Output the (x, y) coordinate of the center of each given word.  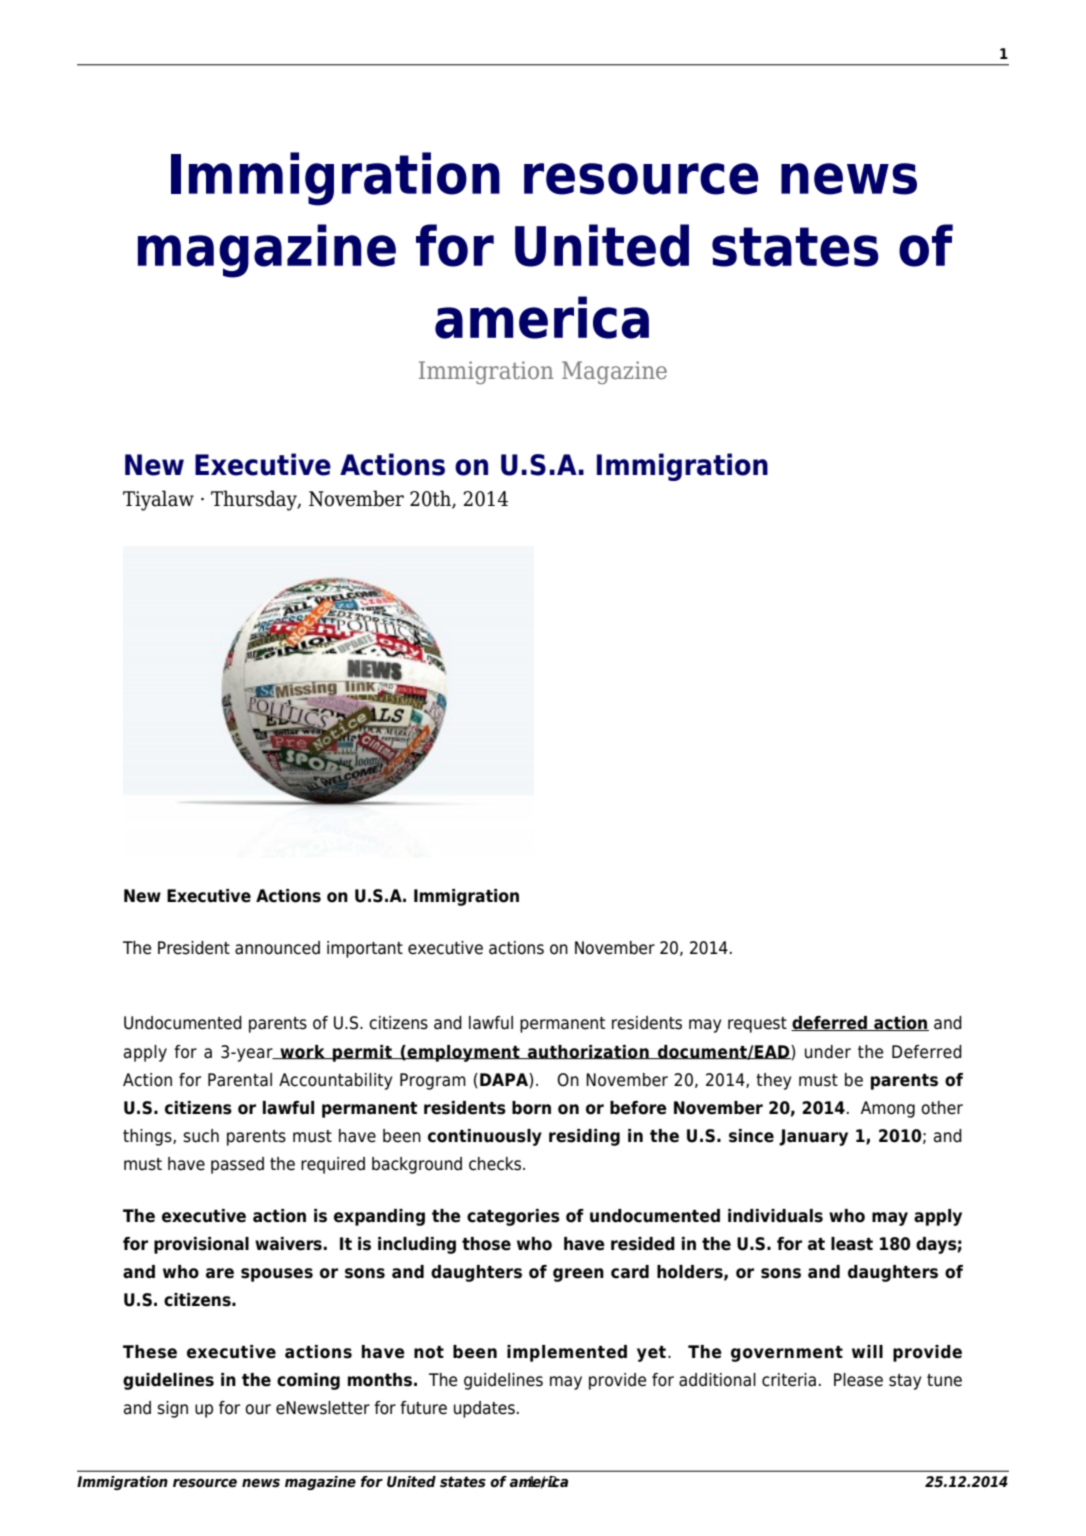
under (828, 1052)
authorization (588, 1052)
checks (496, 1164)
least (852, 1244)
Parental (240, 1080)
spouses (277, 1275)
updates (484, 1409)
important (365, 949)
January (813, 1137)
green (578, 1275)
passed (237, 1165)
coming (308, 1381)
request (757, 1025)
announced (277, 948)
